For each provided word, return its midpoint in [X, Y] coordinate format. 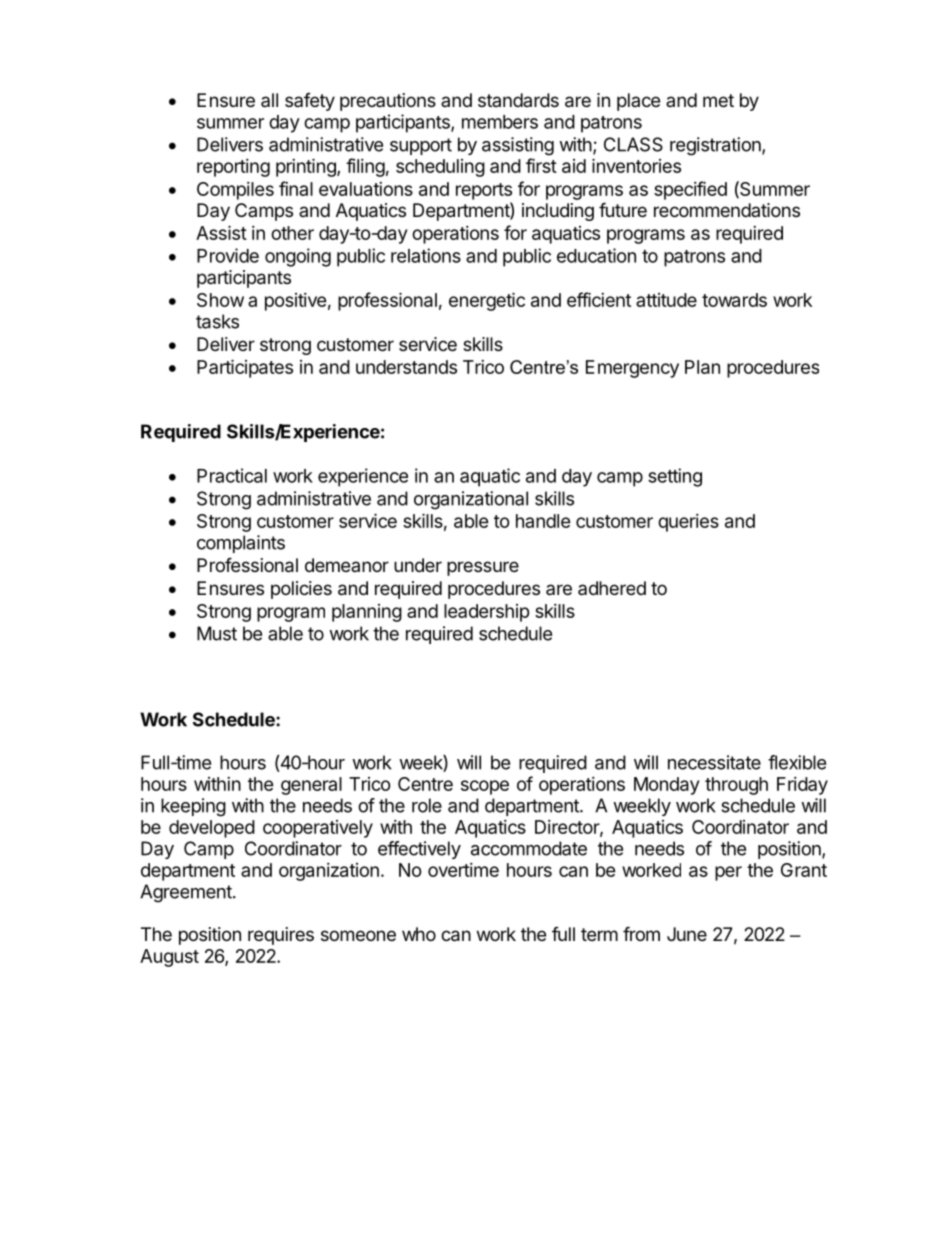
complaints [241, 544]
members [500, 122]
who [419, 934]
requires [281, 936]
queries [688, 523]
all [269, 100]
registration [716, 146]
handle [543, 521]
